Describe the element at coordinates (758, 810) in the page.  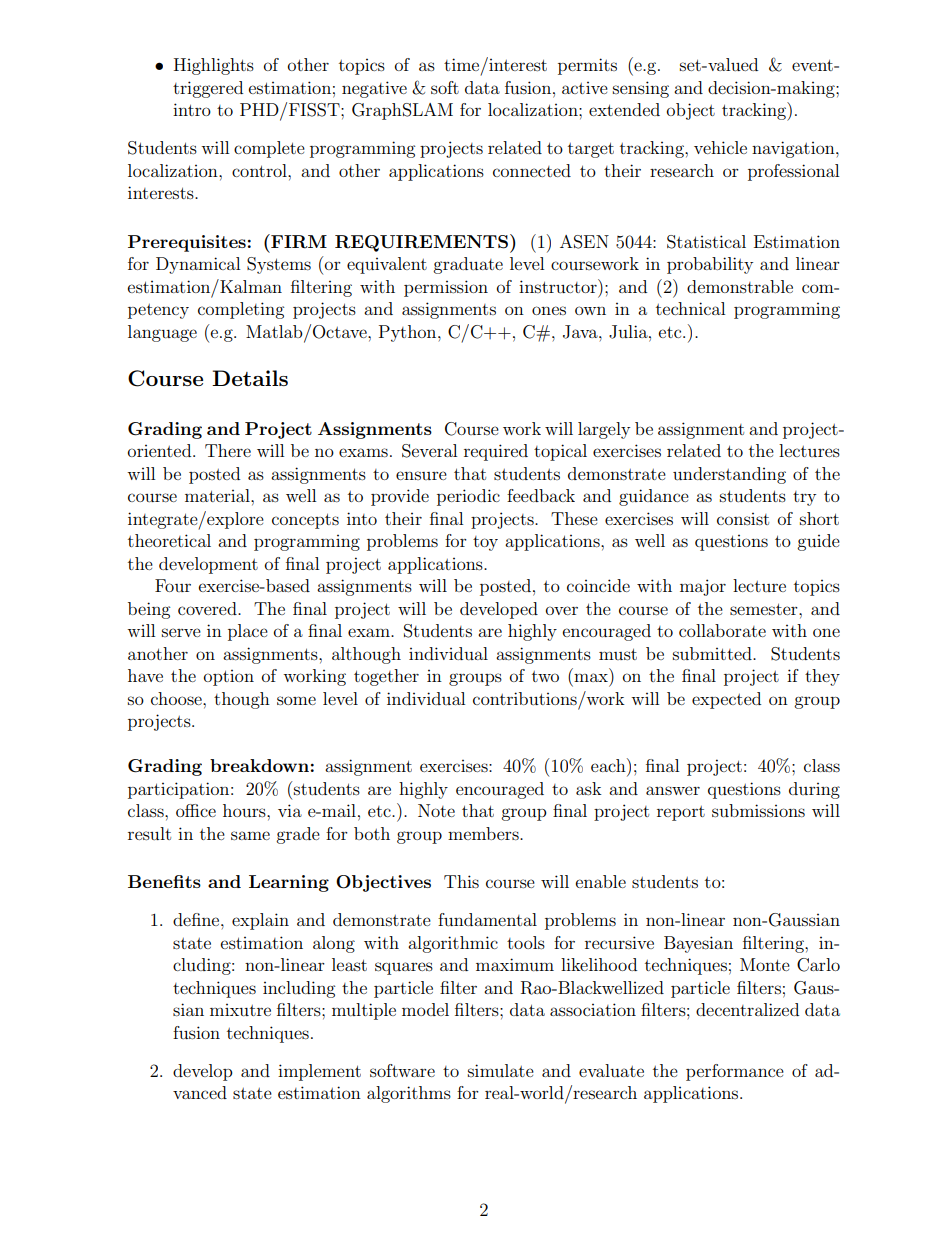
I see `submissions` at that location.
